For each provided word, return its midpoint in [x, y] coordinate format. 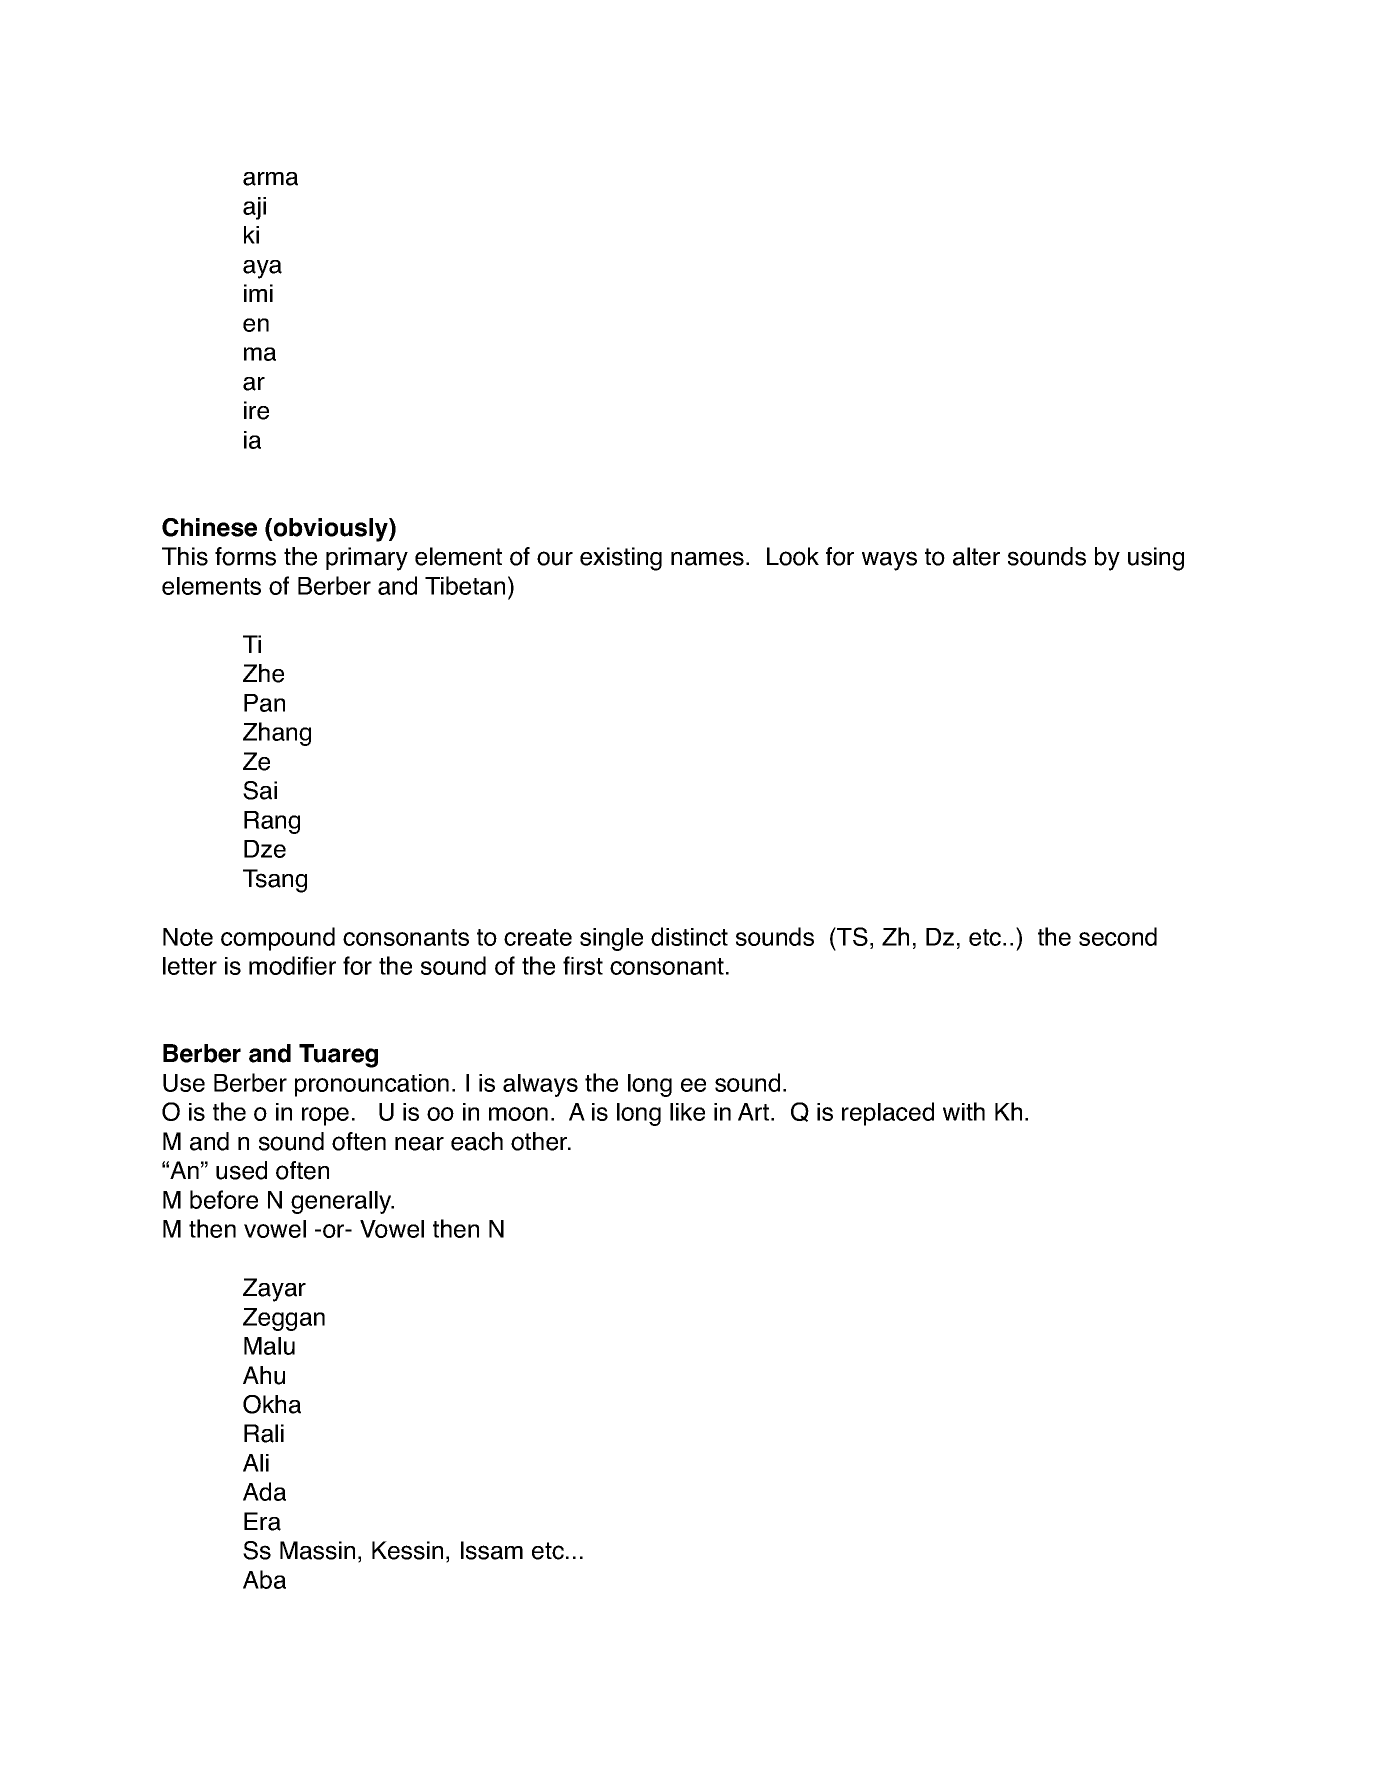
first [583, 965]
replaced [888, 1114]
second [1118, 936]
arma [270, 179]
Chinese [209, 527]
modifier [292, 965]
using [1156, 559]
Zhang [277, 734]
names [707, 558]
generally [342, 1202]
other [540, 1141]
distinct [689, 936]
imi [258, 293]
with [964, 1111]
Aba [264, 1579]
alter [976, 556]
